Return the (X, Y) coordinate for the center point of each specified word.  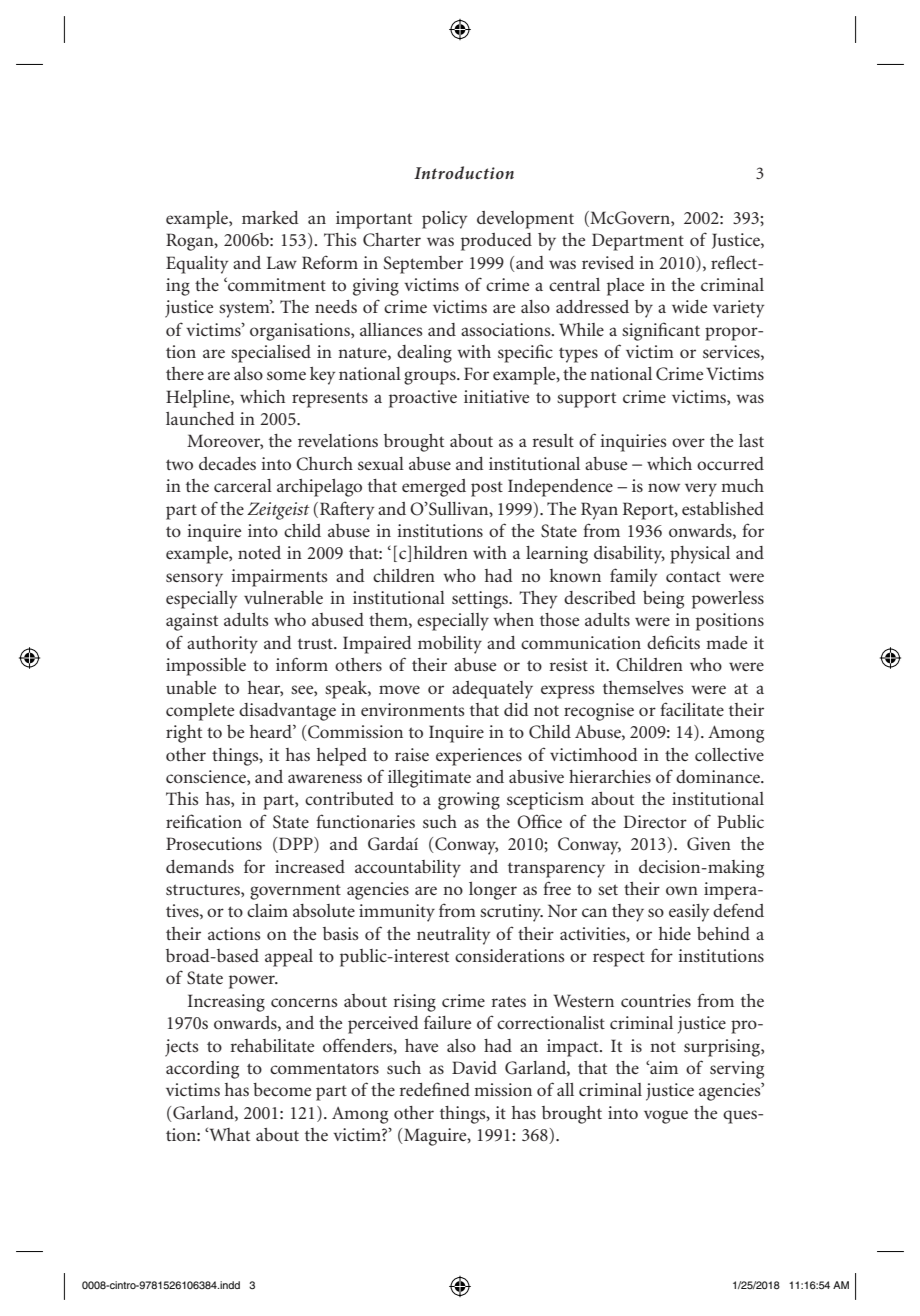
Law (282, 262)
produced (496, 242)
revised (608, 262)
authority (222, 645)
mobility (450, 645)
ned (455, 1089)
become (282, 1089)
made (726, 642)
